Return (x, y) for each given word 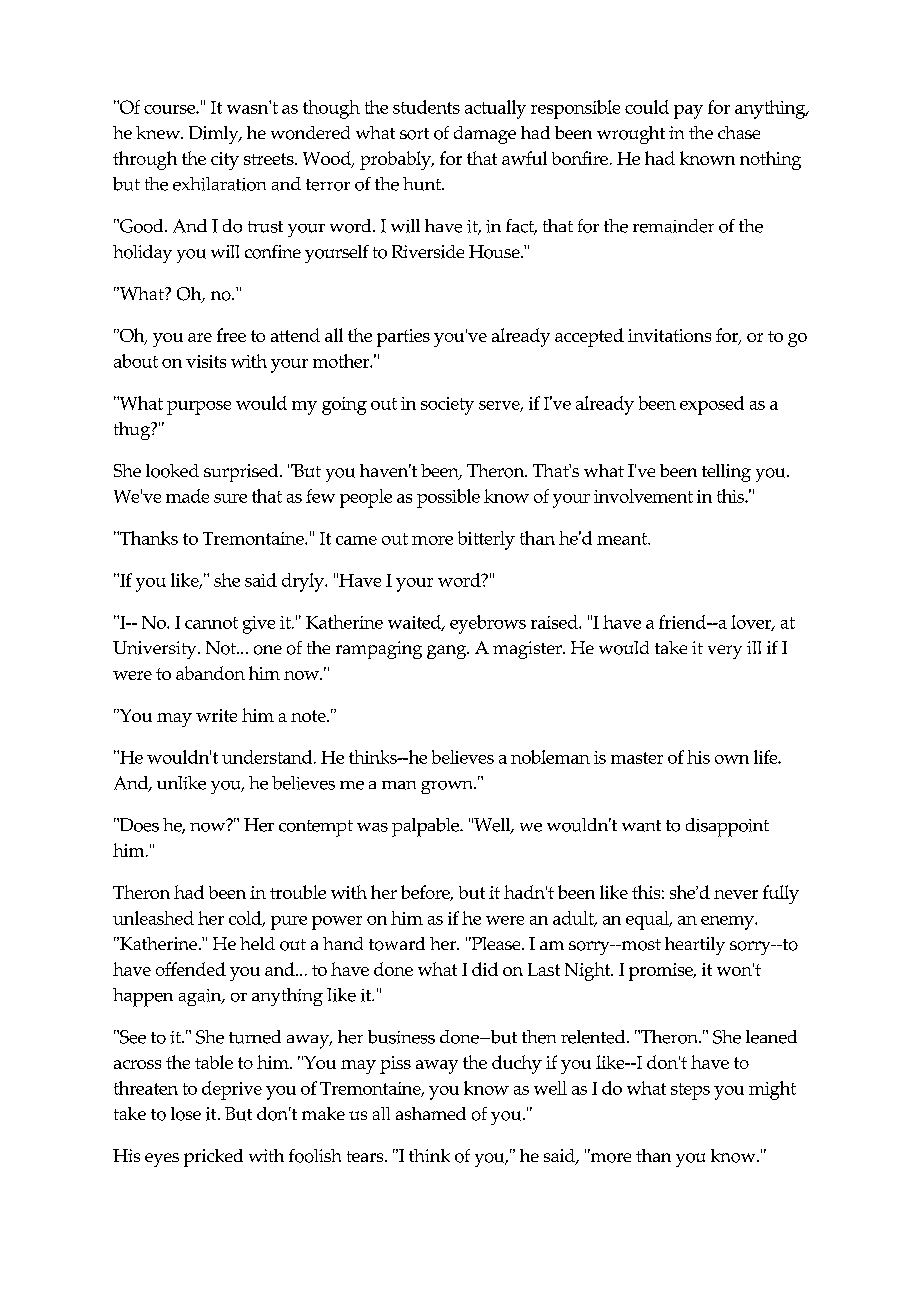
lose (186, 1114)
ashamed (431, 1113)
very (725, 652)
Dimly (215, 135)
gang (447, 652)
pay (688, 112)
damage (485, 135)
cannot (211, 623)
